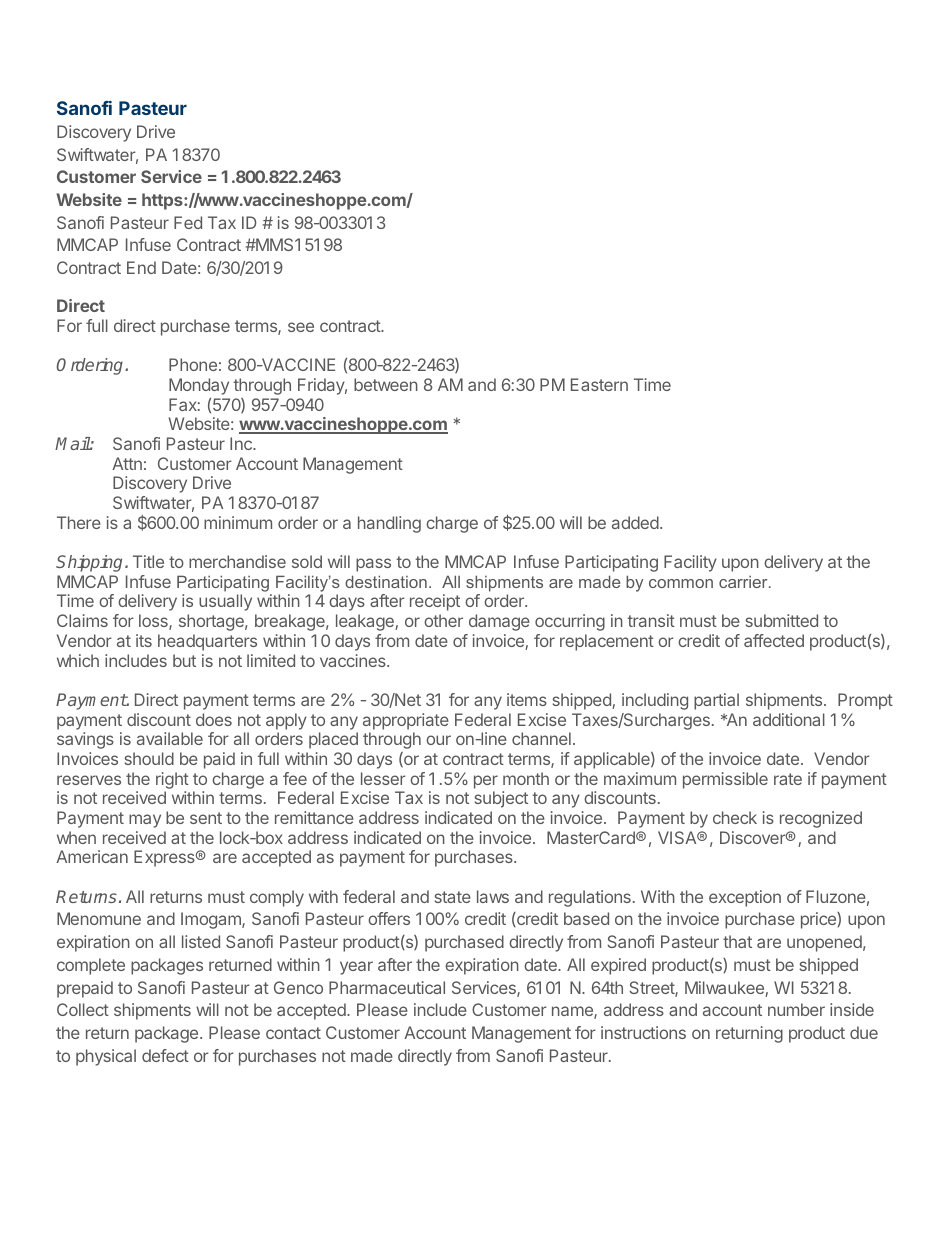 The height and width of the screenshot is (1233, 952). What do you see at coordinates (573, 1012) in the screenshot?
I see `name` at bounding box center [573, 1012].
